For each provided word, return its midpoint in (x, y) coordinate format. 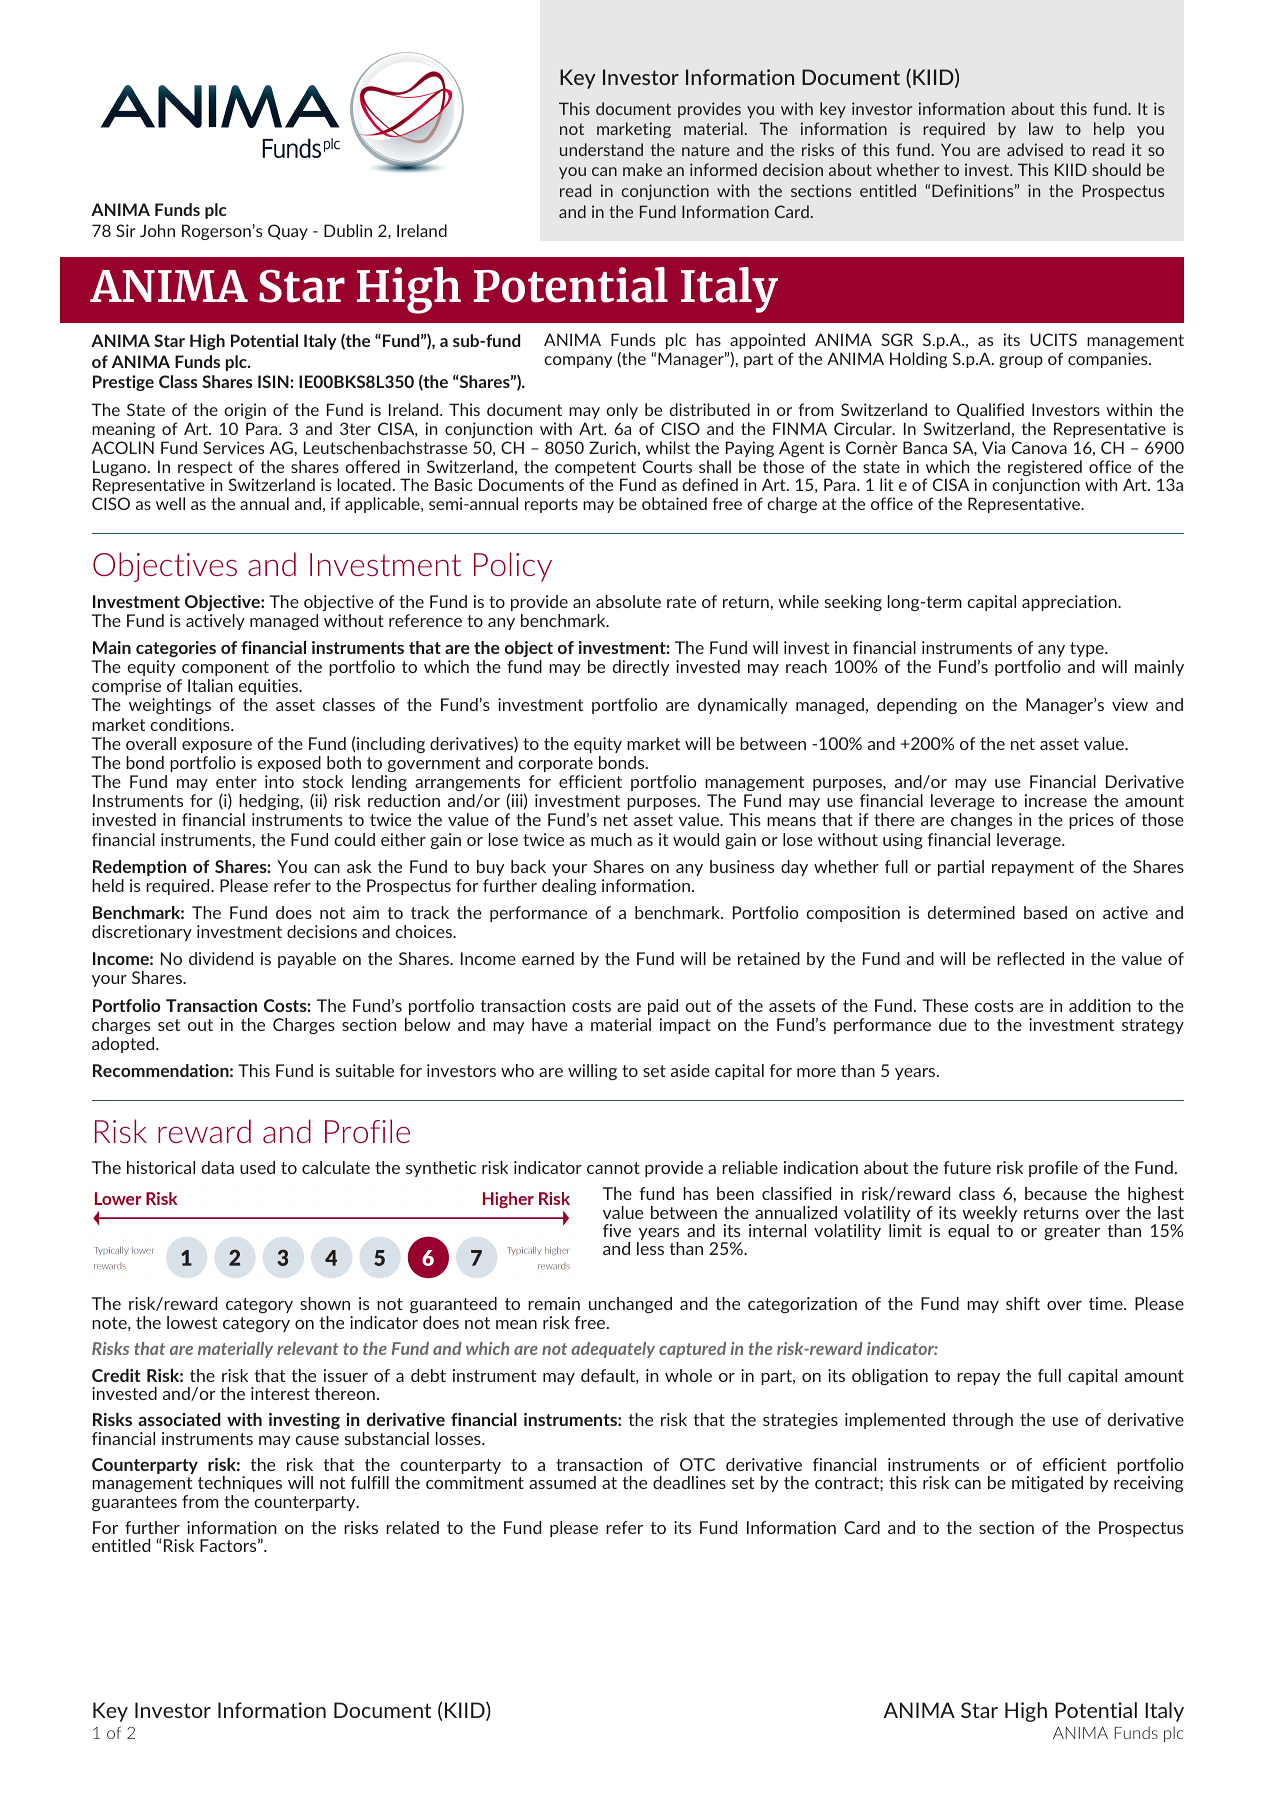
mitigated (1047, 1484)
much (611, 839)
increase (1056, 800)
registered (1045, 469)
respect (205, 468)
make (642, 169)
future (967, 1167)
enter (236, 782)
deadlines (689, 1482)
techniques (240, 1484)
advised (1035, 149)
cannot (613, 1168)
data (217, 1167)
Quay (288, 232)
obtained (674, 503)
